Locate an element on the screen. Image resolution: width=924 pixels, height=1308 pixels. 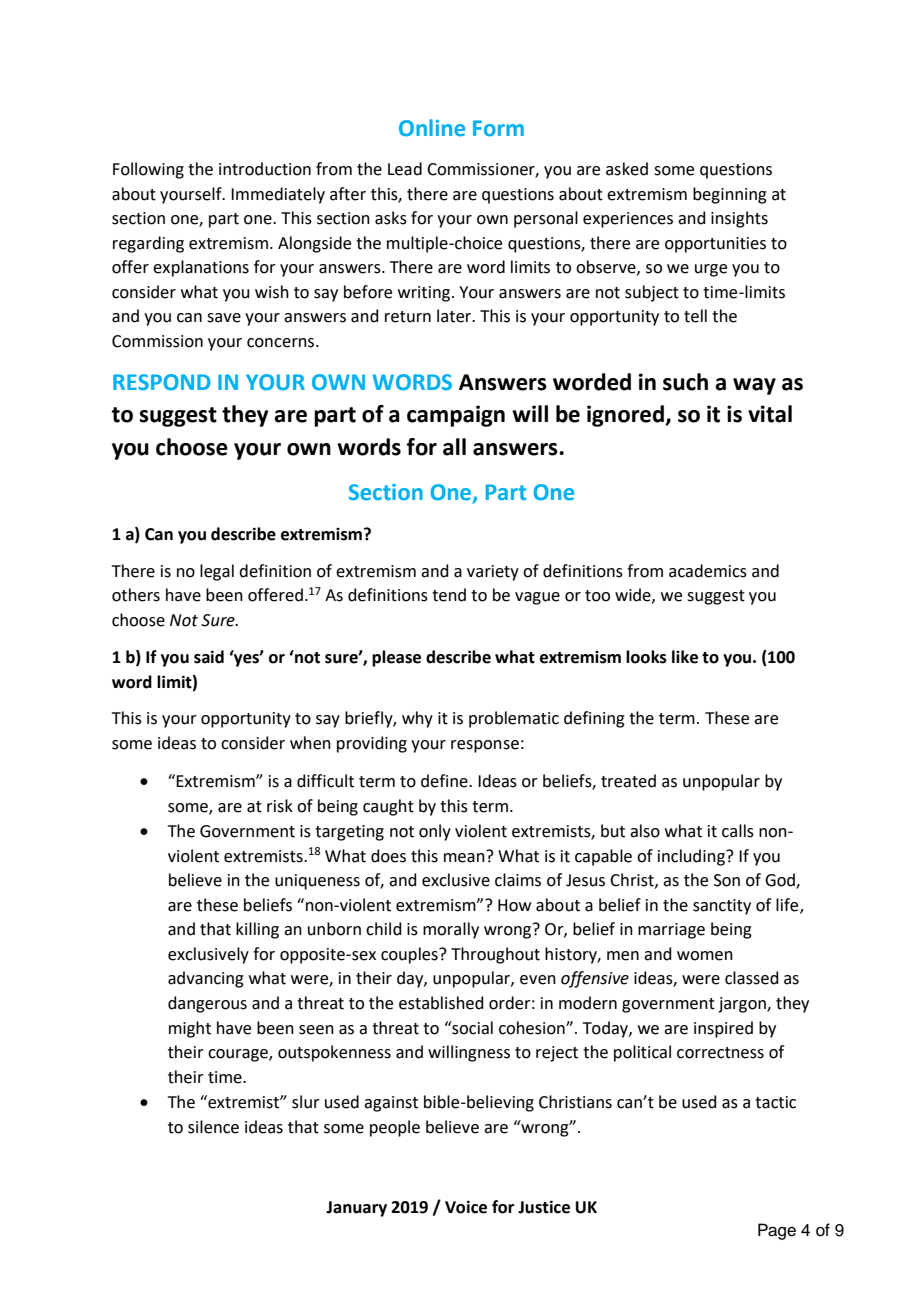
said is located at coordinates (209, 657).
